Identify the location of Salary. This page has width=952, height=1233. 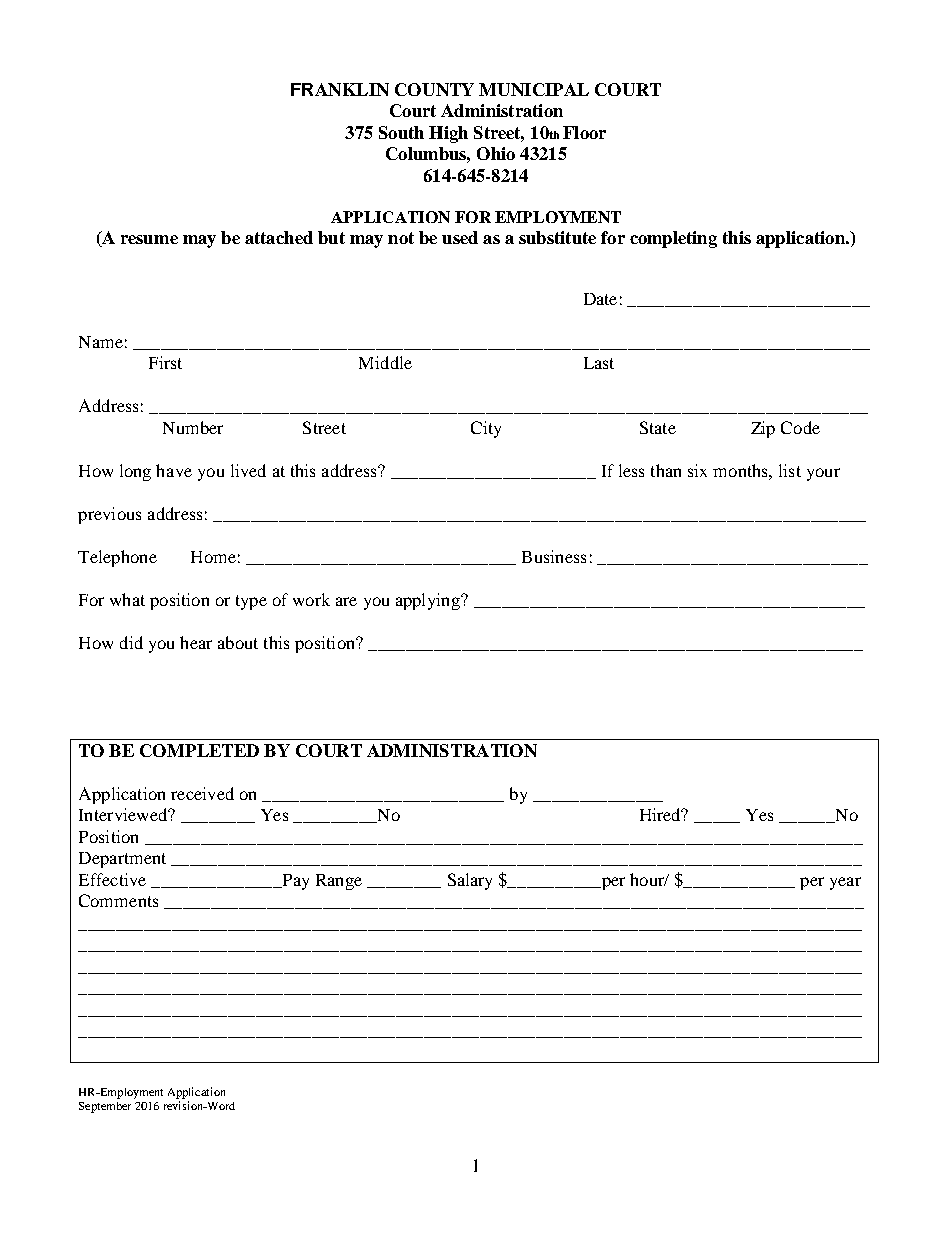
(470, 881).
